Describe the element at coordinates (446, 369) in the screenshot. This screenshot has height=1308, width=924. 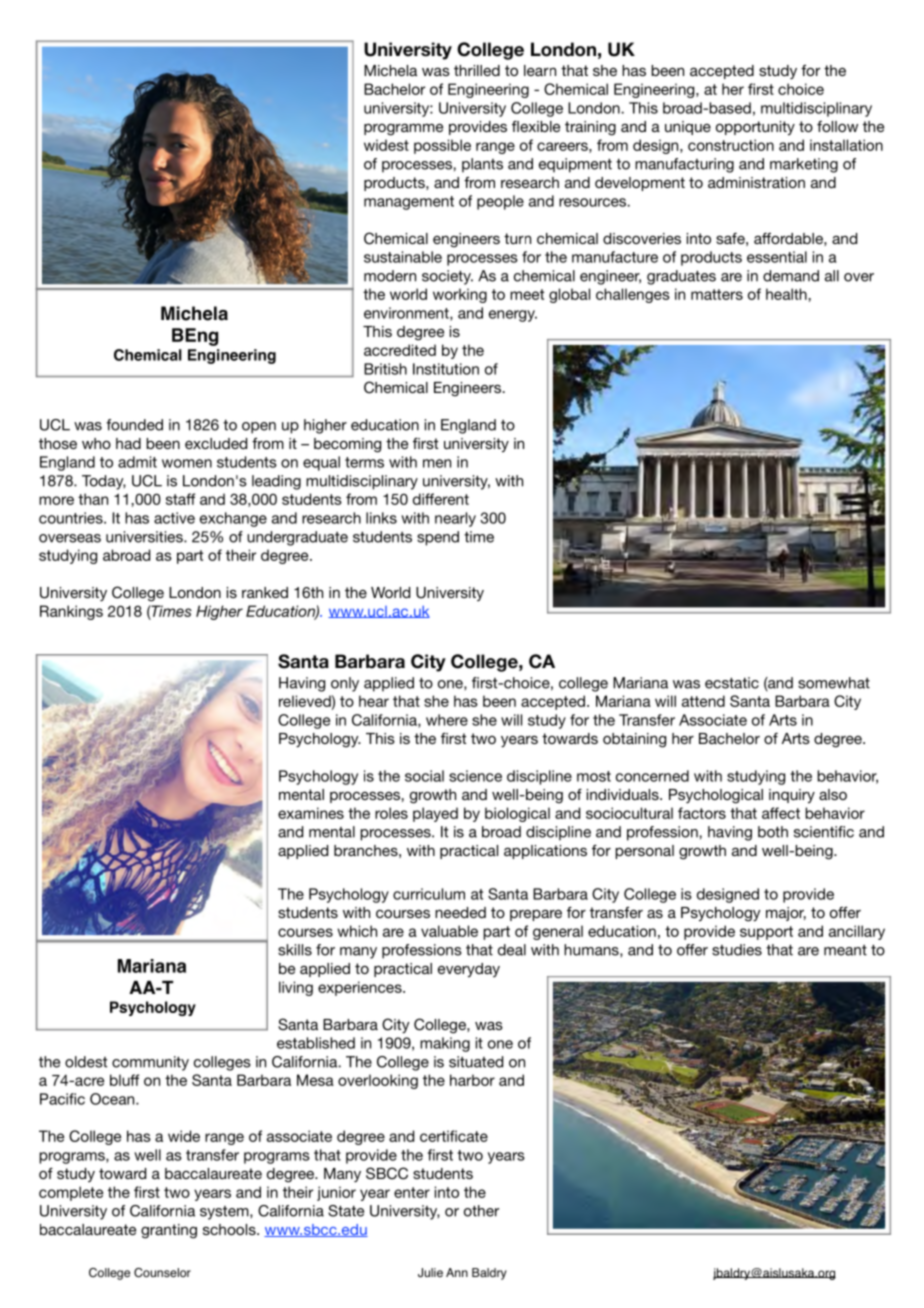
I see `Institution` at that location.
